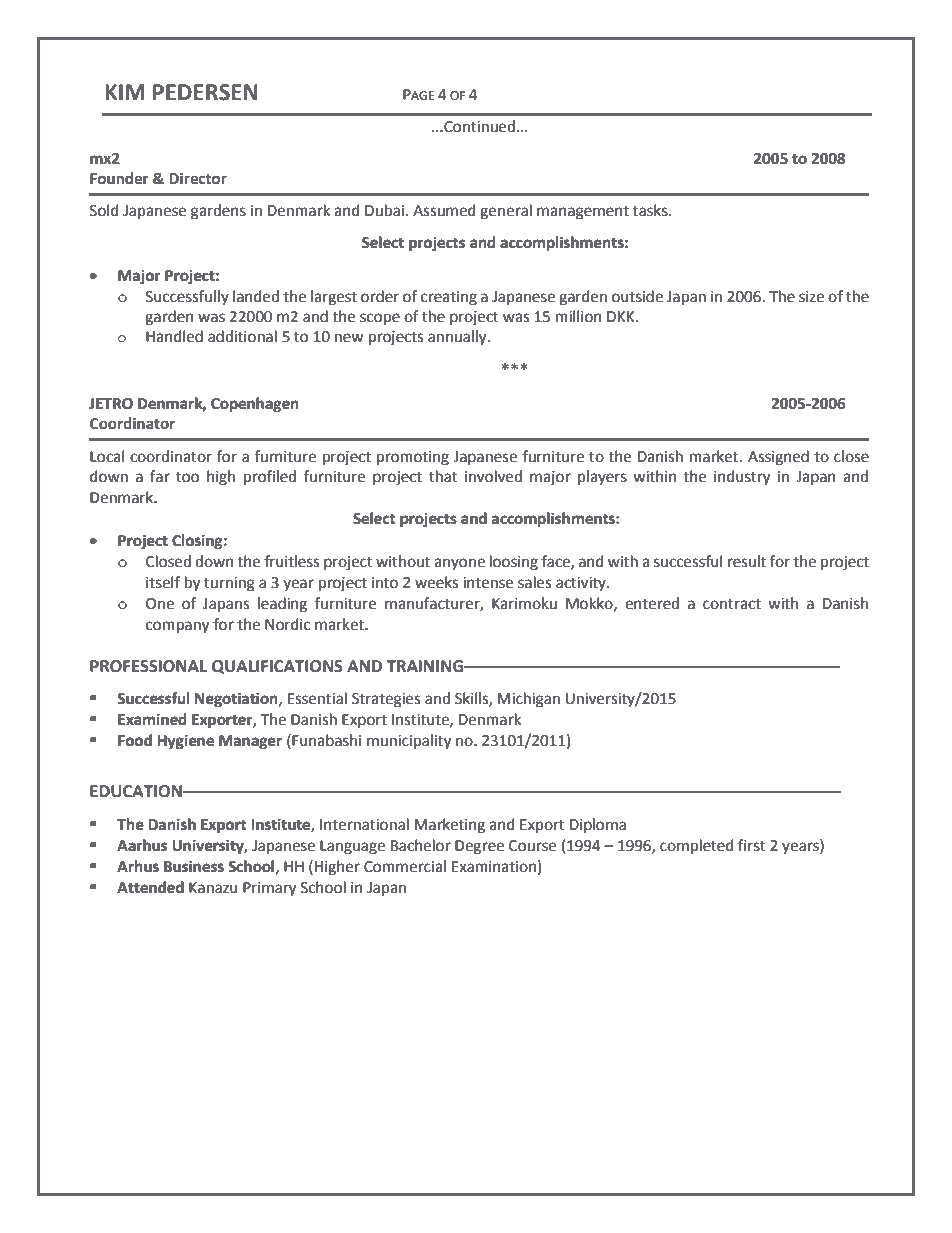  Describe the element at coordinates (811, 297) in the image. I see `size` at that location.
